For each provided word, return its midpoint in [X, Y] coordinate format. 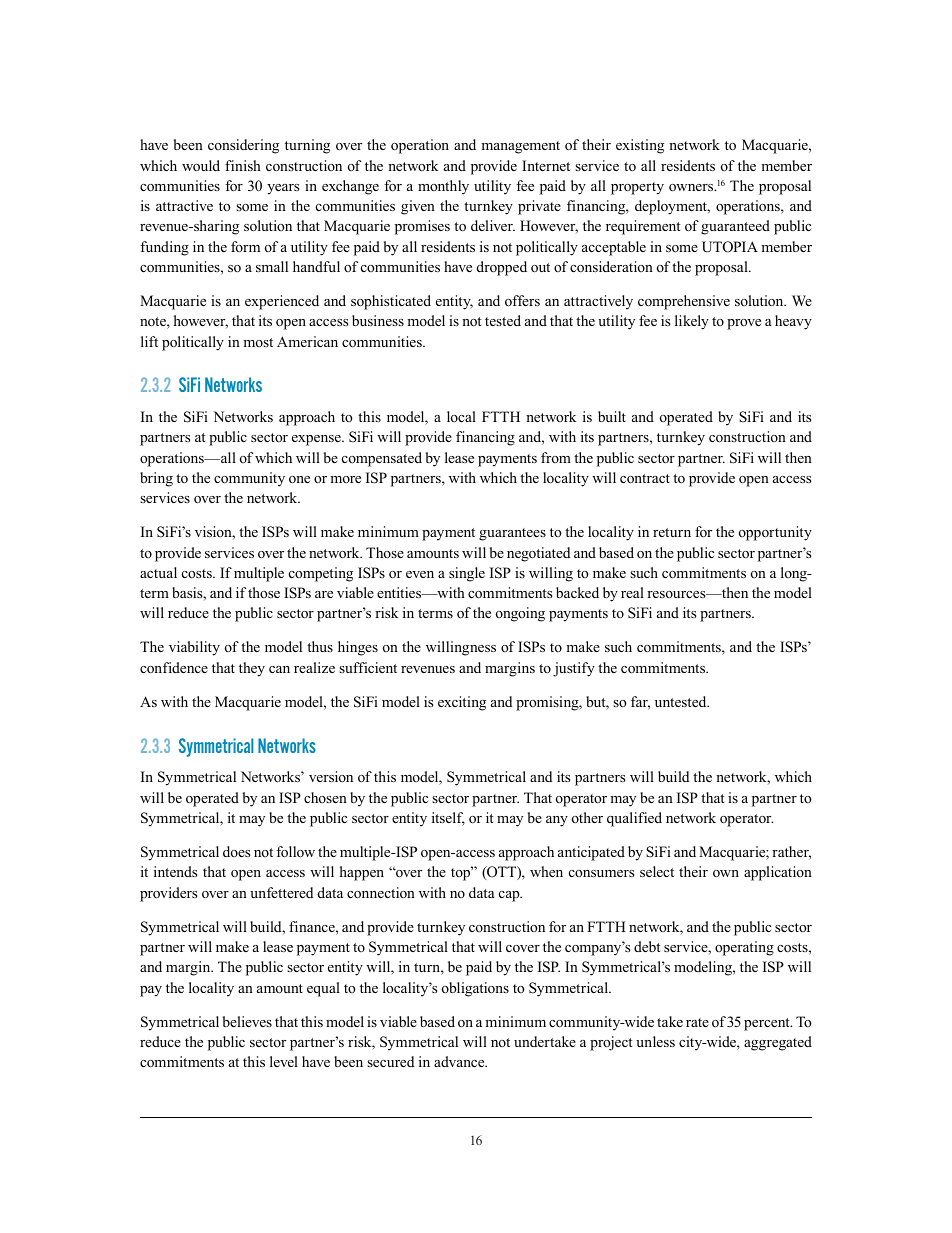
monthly [443, 187]
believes [247, 1021]
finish [243, 165]
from [556, 457]
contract [645, 479]
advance [460, 1061]
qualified [634, 819]
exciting [462, 703]
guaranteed [735, 227]
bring [156, 479]
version [331, 776]
